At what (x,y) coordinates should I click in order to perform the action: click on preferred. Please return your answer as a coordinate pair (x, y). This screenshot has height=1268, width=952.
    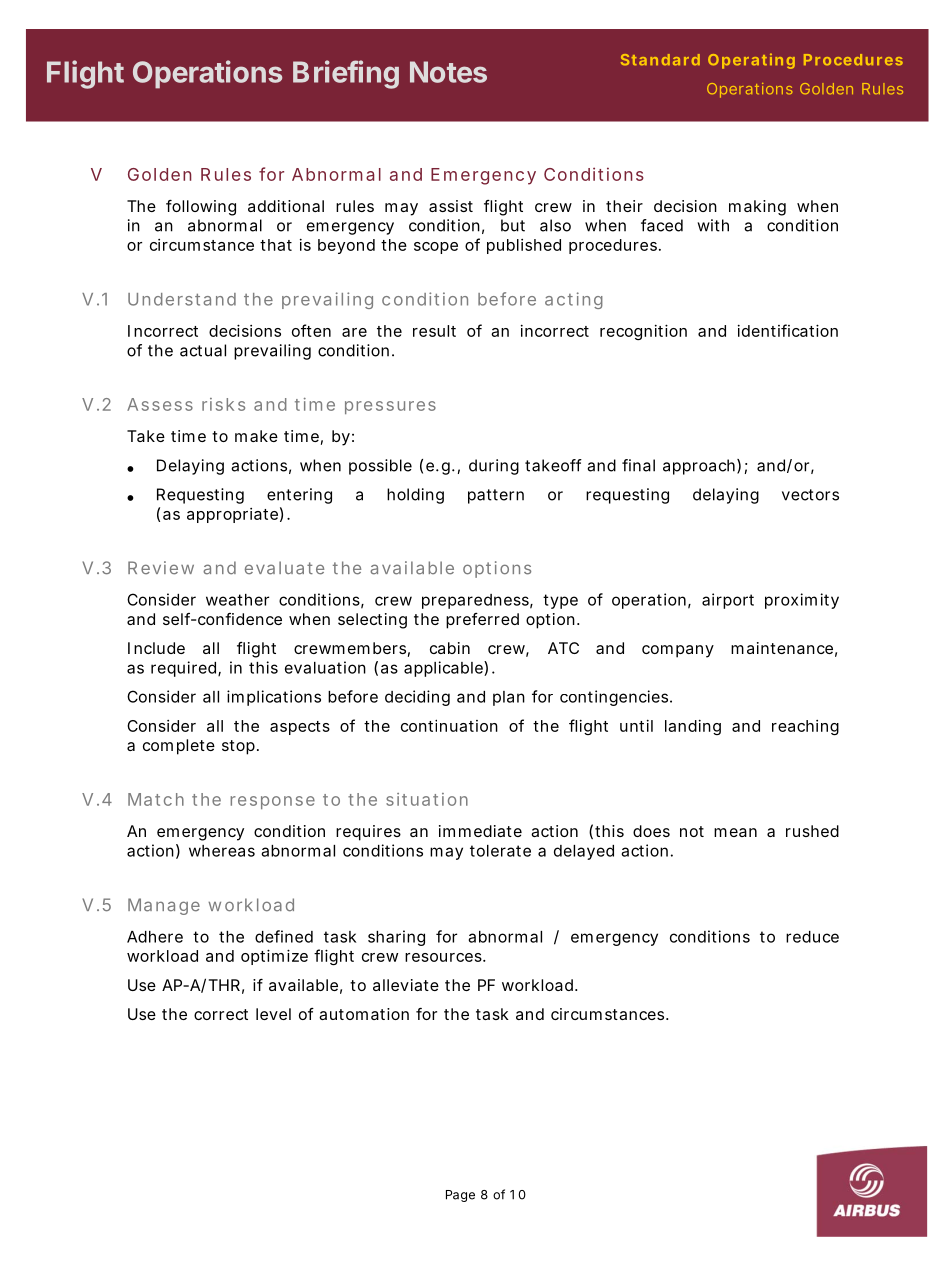
    Looking at the image, I should click on (482, 621).
